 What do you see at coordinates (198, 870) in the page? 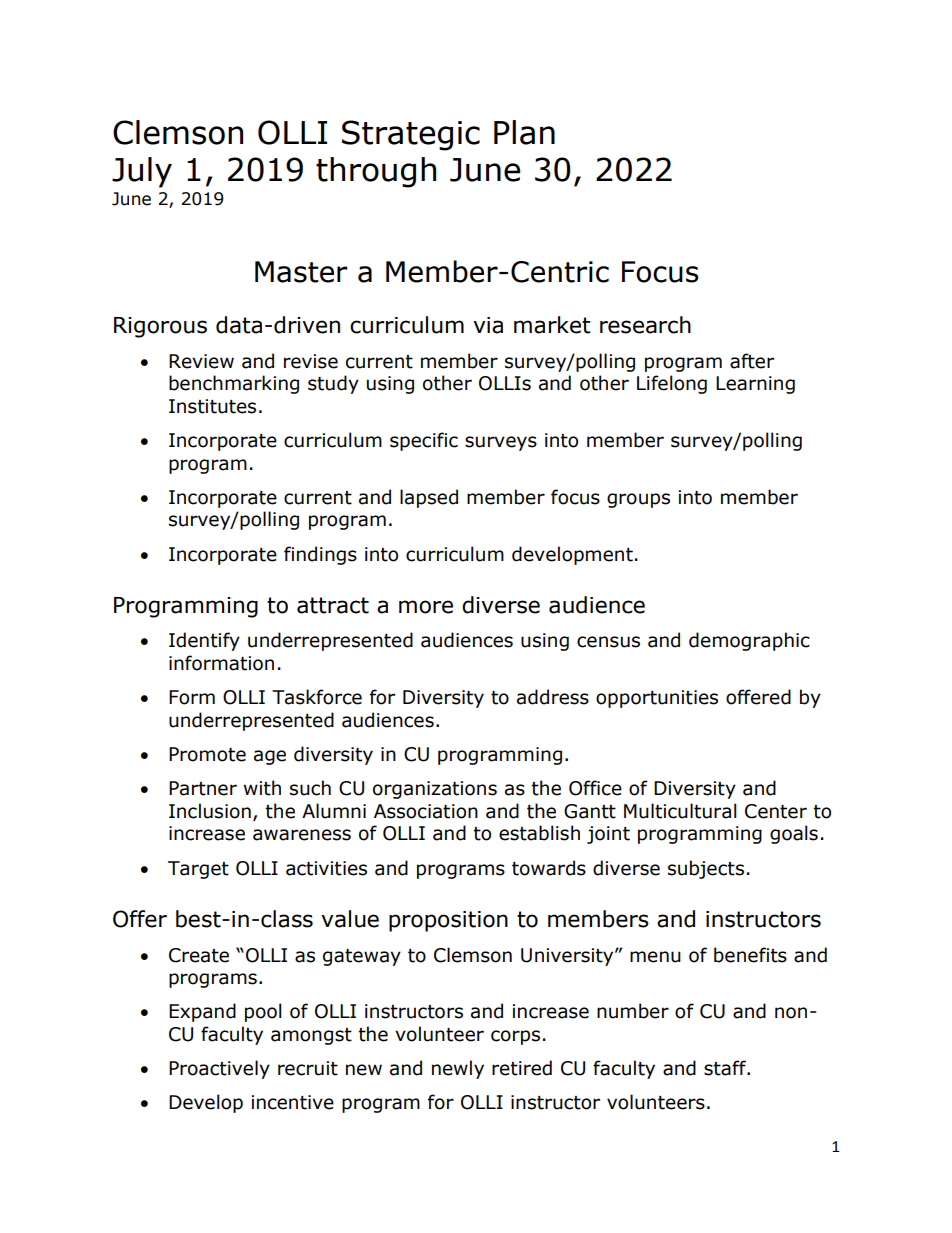
I see `Target` at bounding box center [198, 870].
